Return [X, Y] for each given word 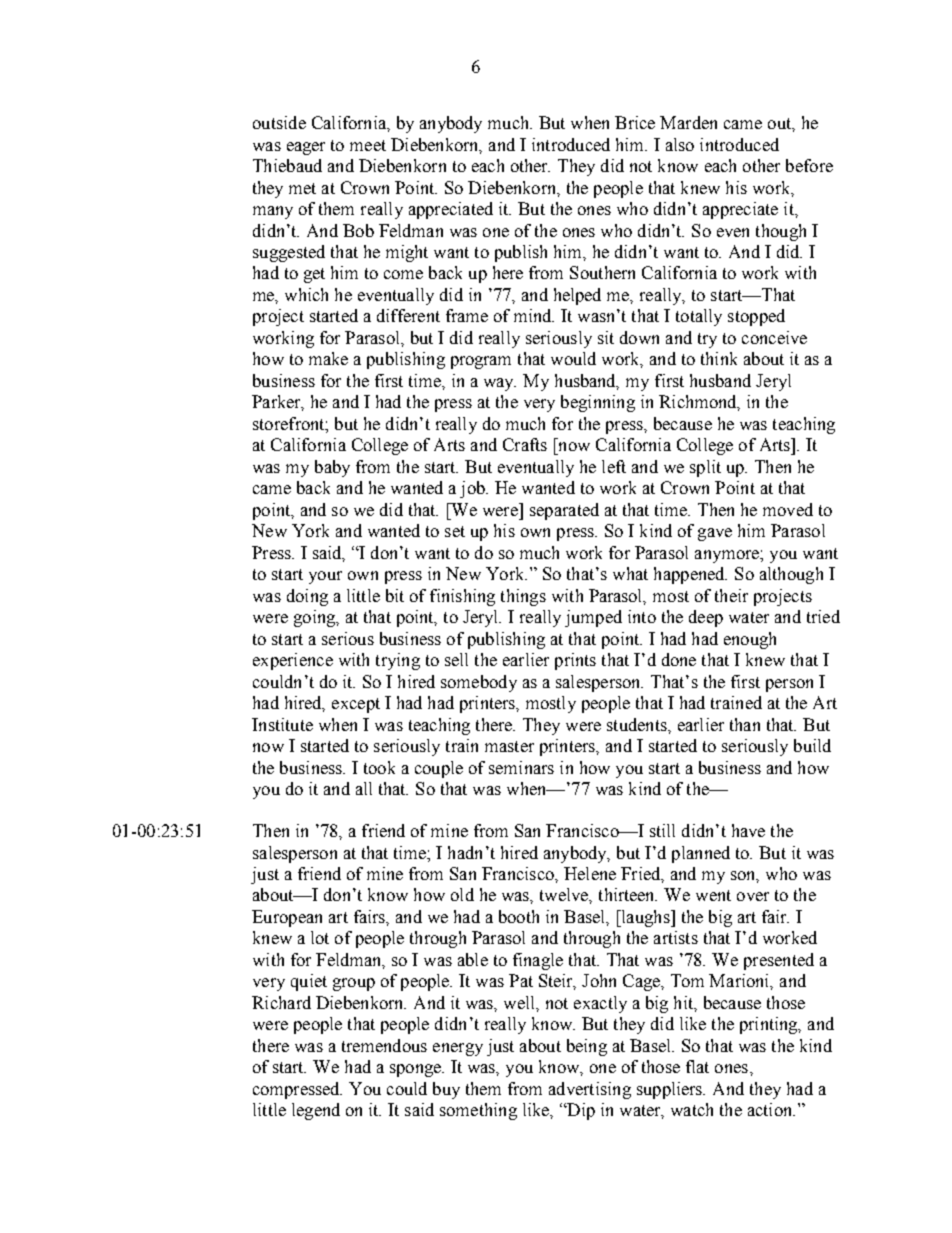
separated [564, 511]
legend [316, 1111]
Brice [635, 122]
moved [788, 509]
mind [534, 315]
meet [368, 145]
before [809, 165]
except [356, 705]
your [325, 577]
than [745, 724]
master [509, 746]
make [328, 358]
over [753, 896]
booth [519, 916]
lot [320, 937]
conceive [774, 337]
